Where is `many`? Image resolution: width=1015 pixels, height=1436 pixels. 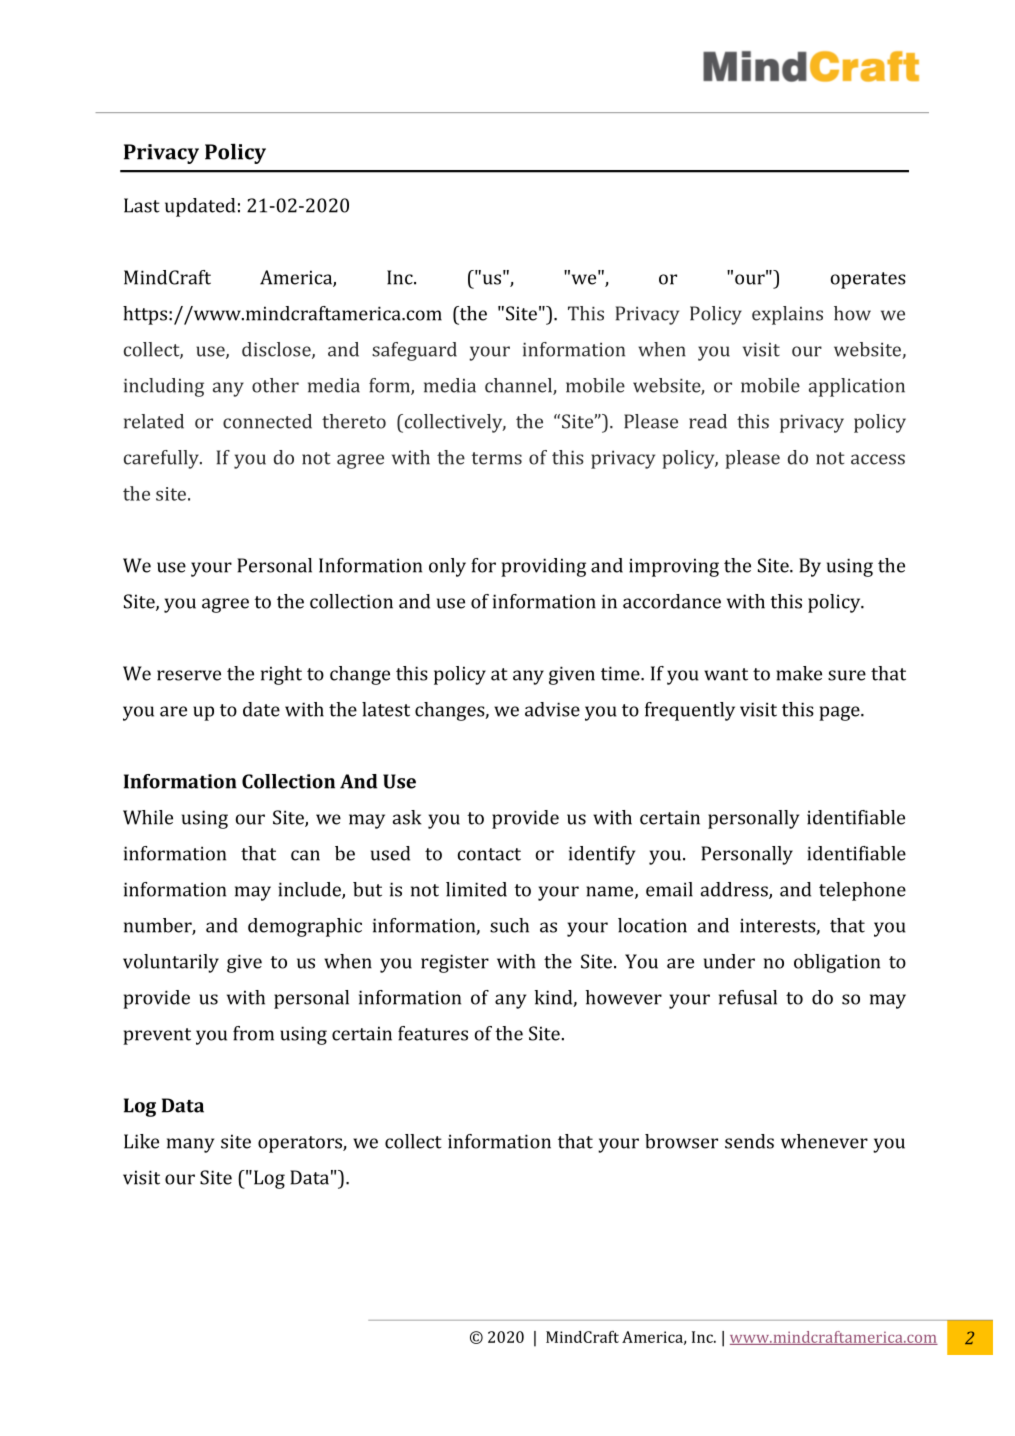 many is located at coordinates (190, 1145).
